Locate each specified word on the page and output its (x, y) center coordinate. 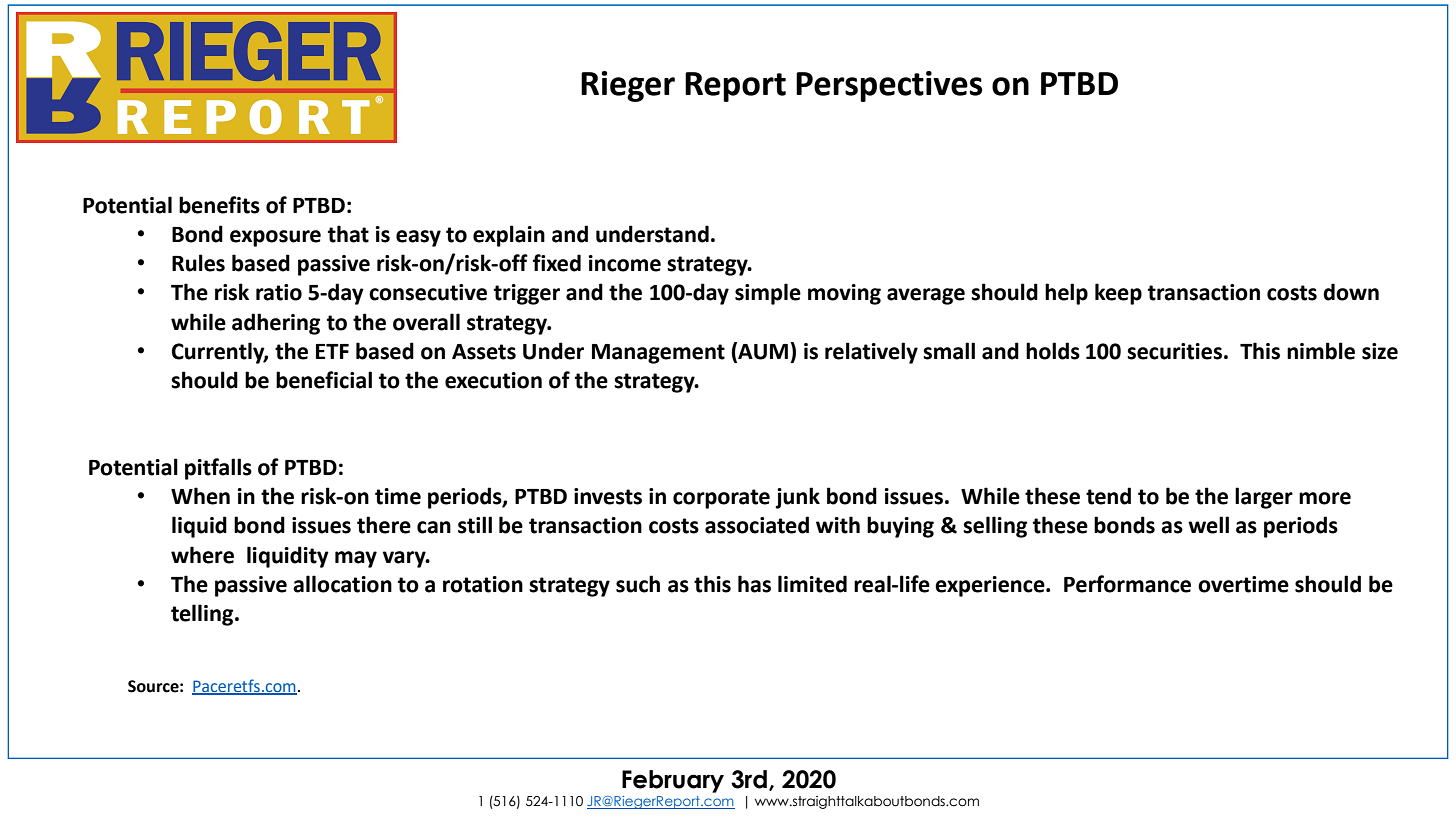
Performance (1127, 584)
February (673, 781)
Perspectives (889, 86)
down (1351, 292)
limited (812, 584)
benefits (219, 205)
